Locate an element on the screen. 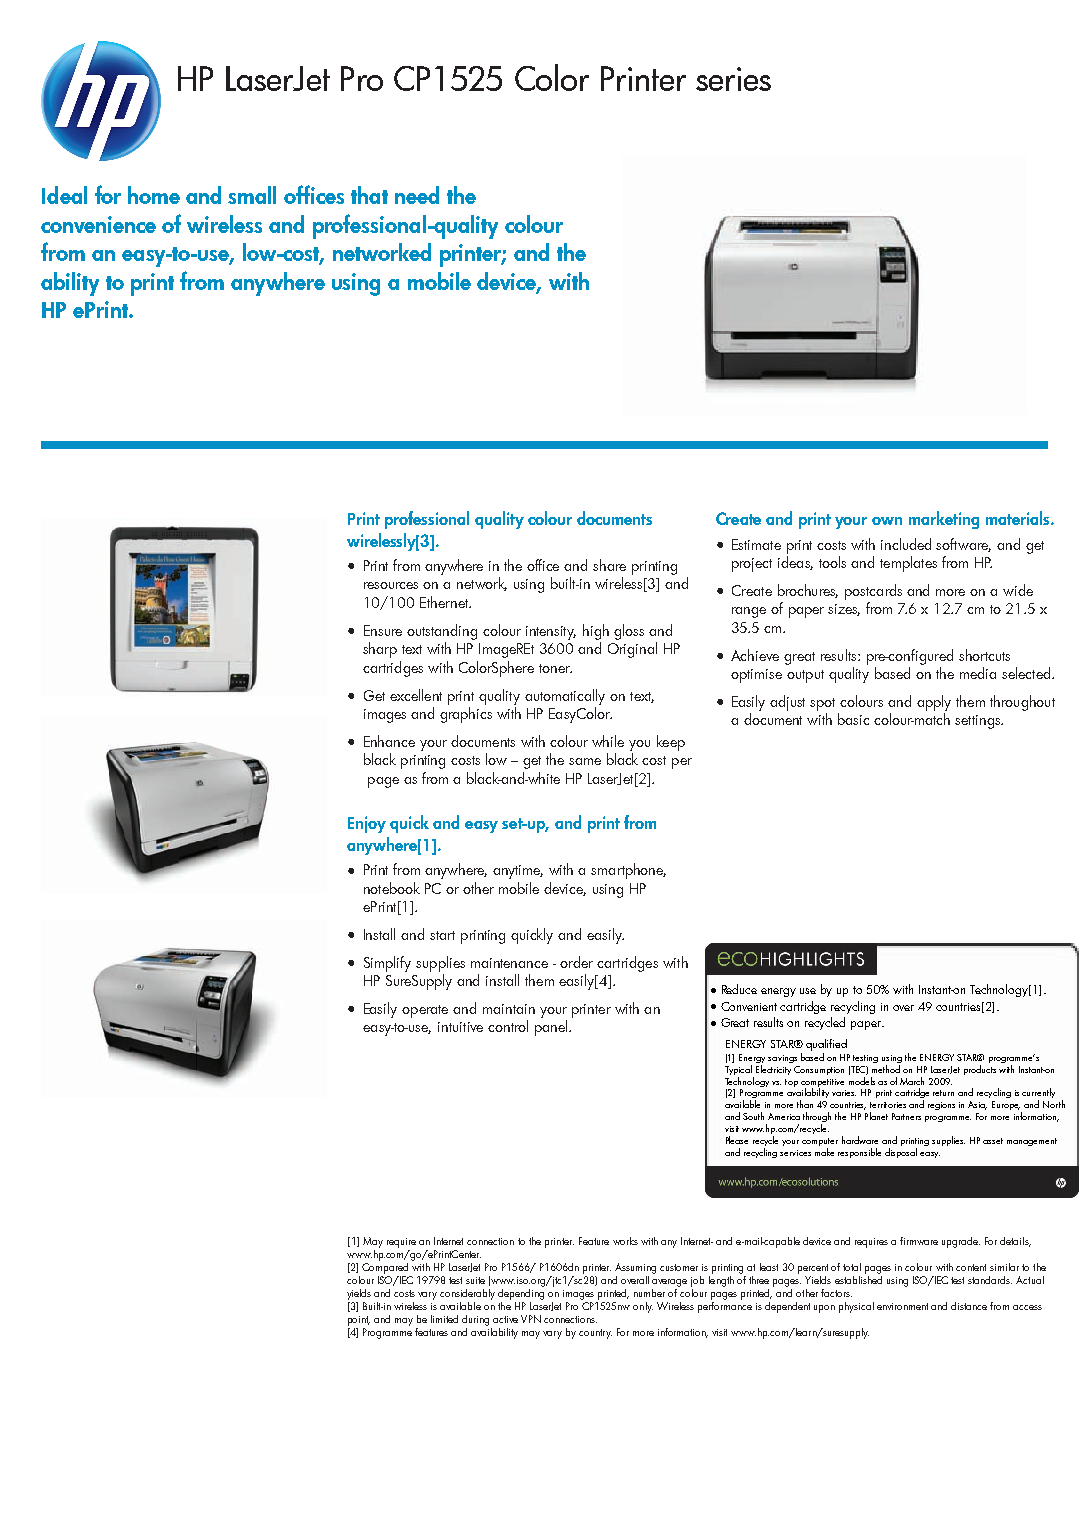 Image resolution: width=1089 pixels, height=1540 pixels. environment is located at coordinates (902, 1306).
